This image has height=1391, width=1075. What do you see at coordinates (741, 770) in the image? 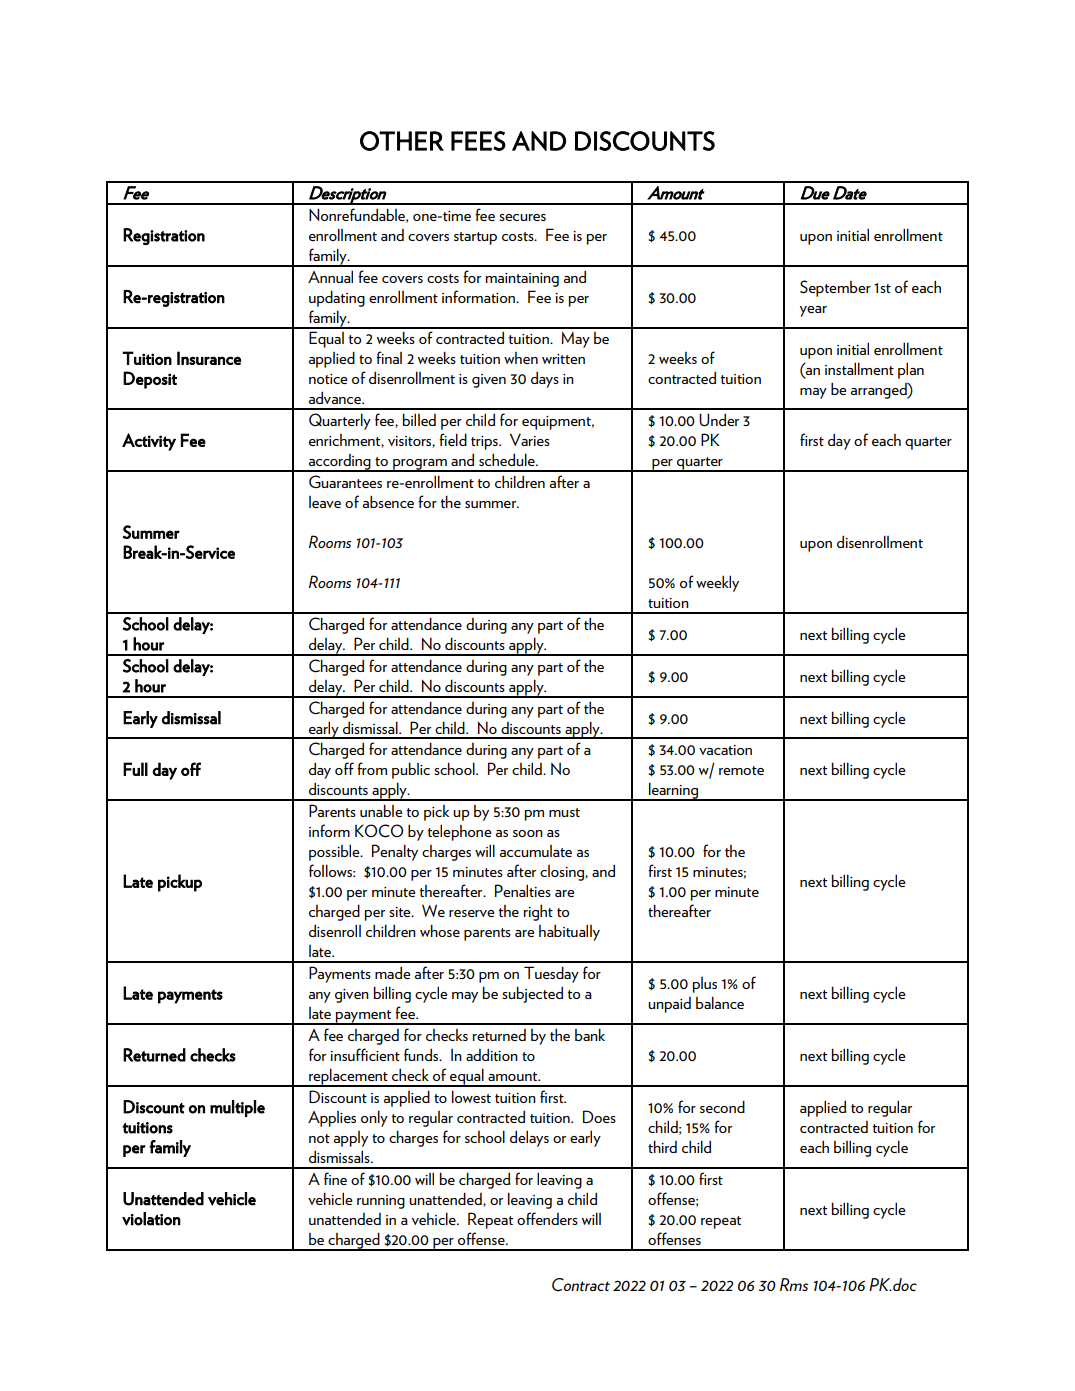
I see `remote` at bounding box center [741, 770].
